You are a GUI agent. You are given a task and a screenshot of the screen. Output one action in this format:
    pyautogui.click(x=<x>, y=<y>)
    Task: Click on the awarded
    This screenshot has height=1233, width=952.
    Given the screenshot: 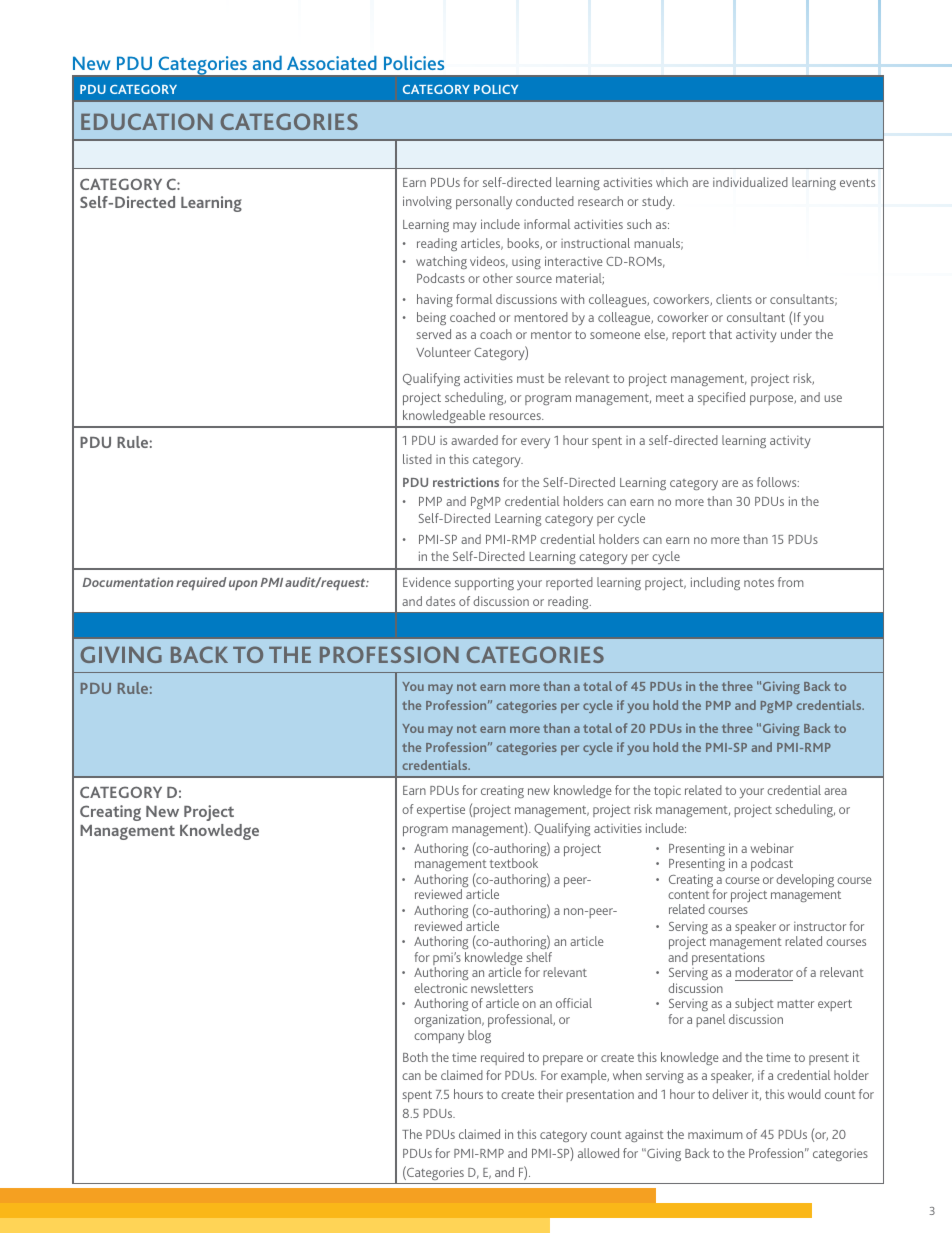 What is the action you would take?
    pyautogui.click(x=474, y=440)
